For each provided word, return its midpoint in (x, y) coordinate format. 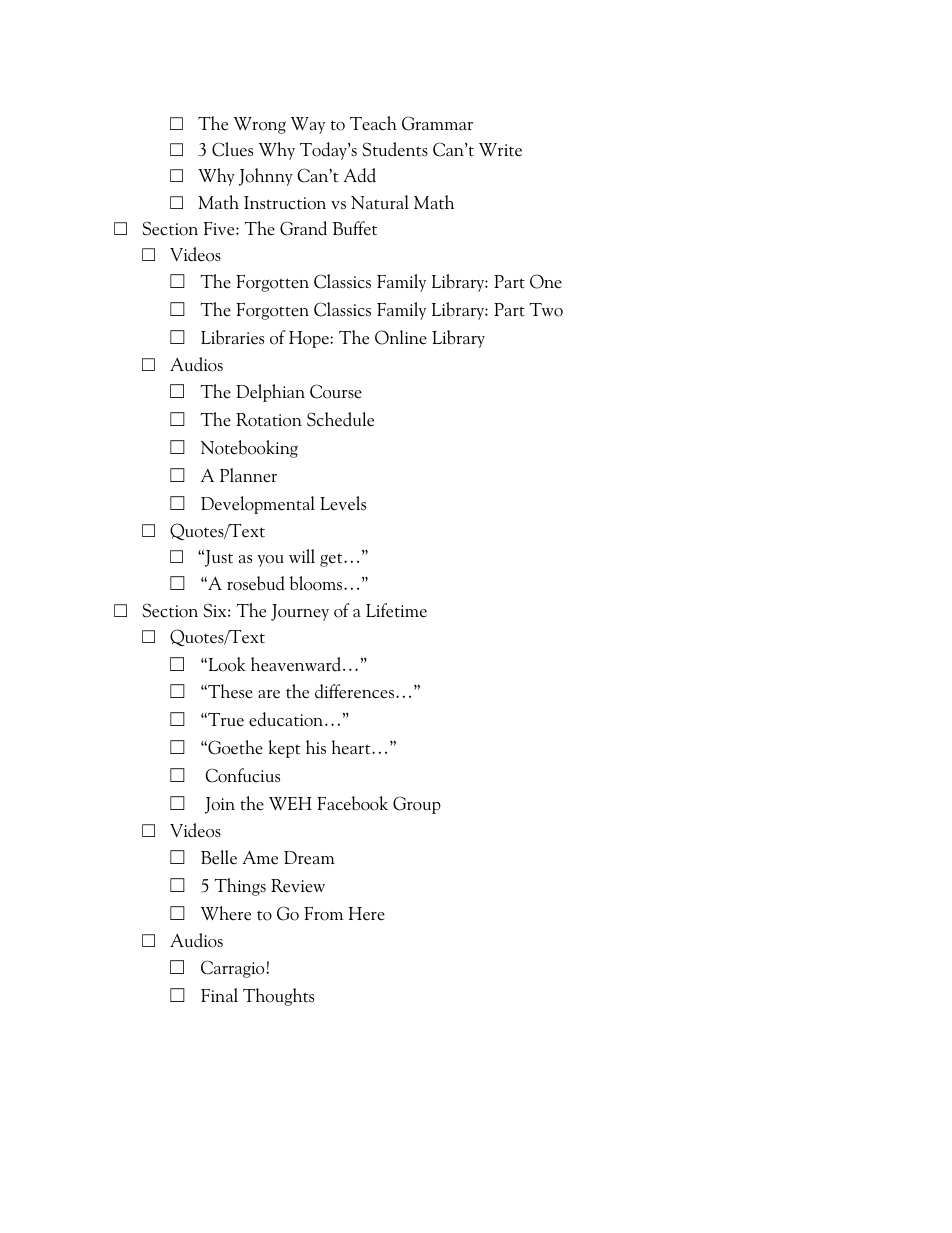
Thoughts (278, 997)
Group (417, 805)
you (270, 561)
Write (500, 150)
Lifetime (396, 610)
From (323, 914)
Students (395, 149)
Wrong (260, 125)
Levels (343, 503)
